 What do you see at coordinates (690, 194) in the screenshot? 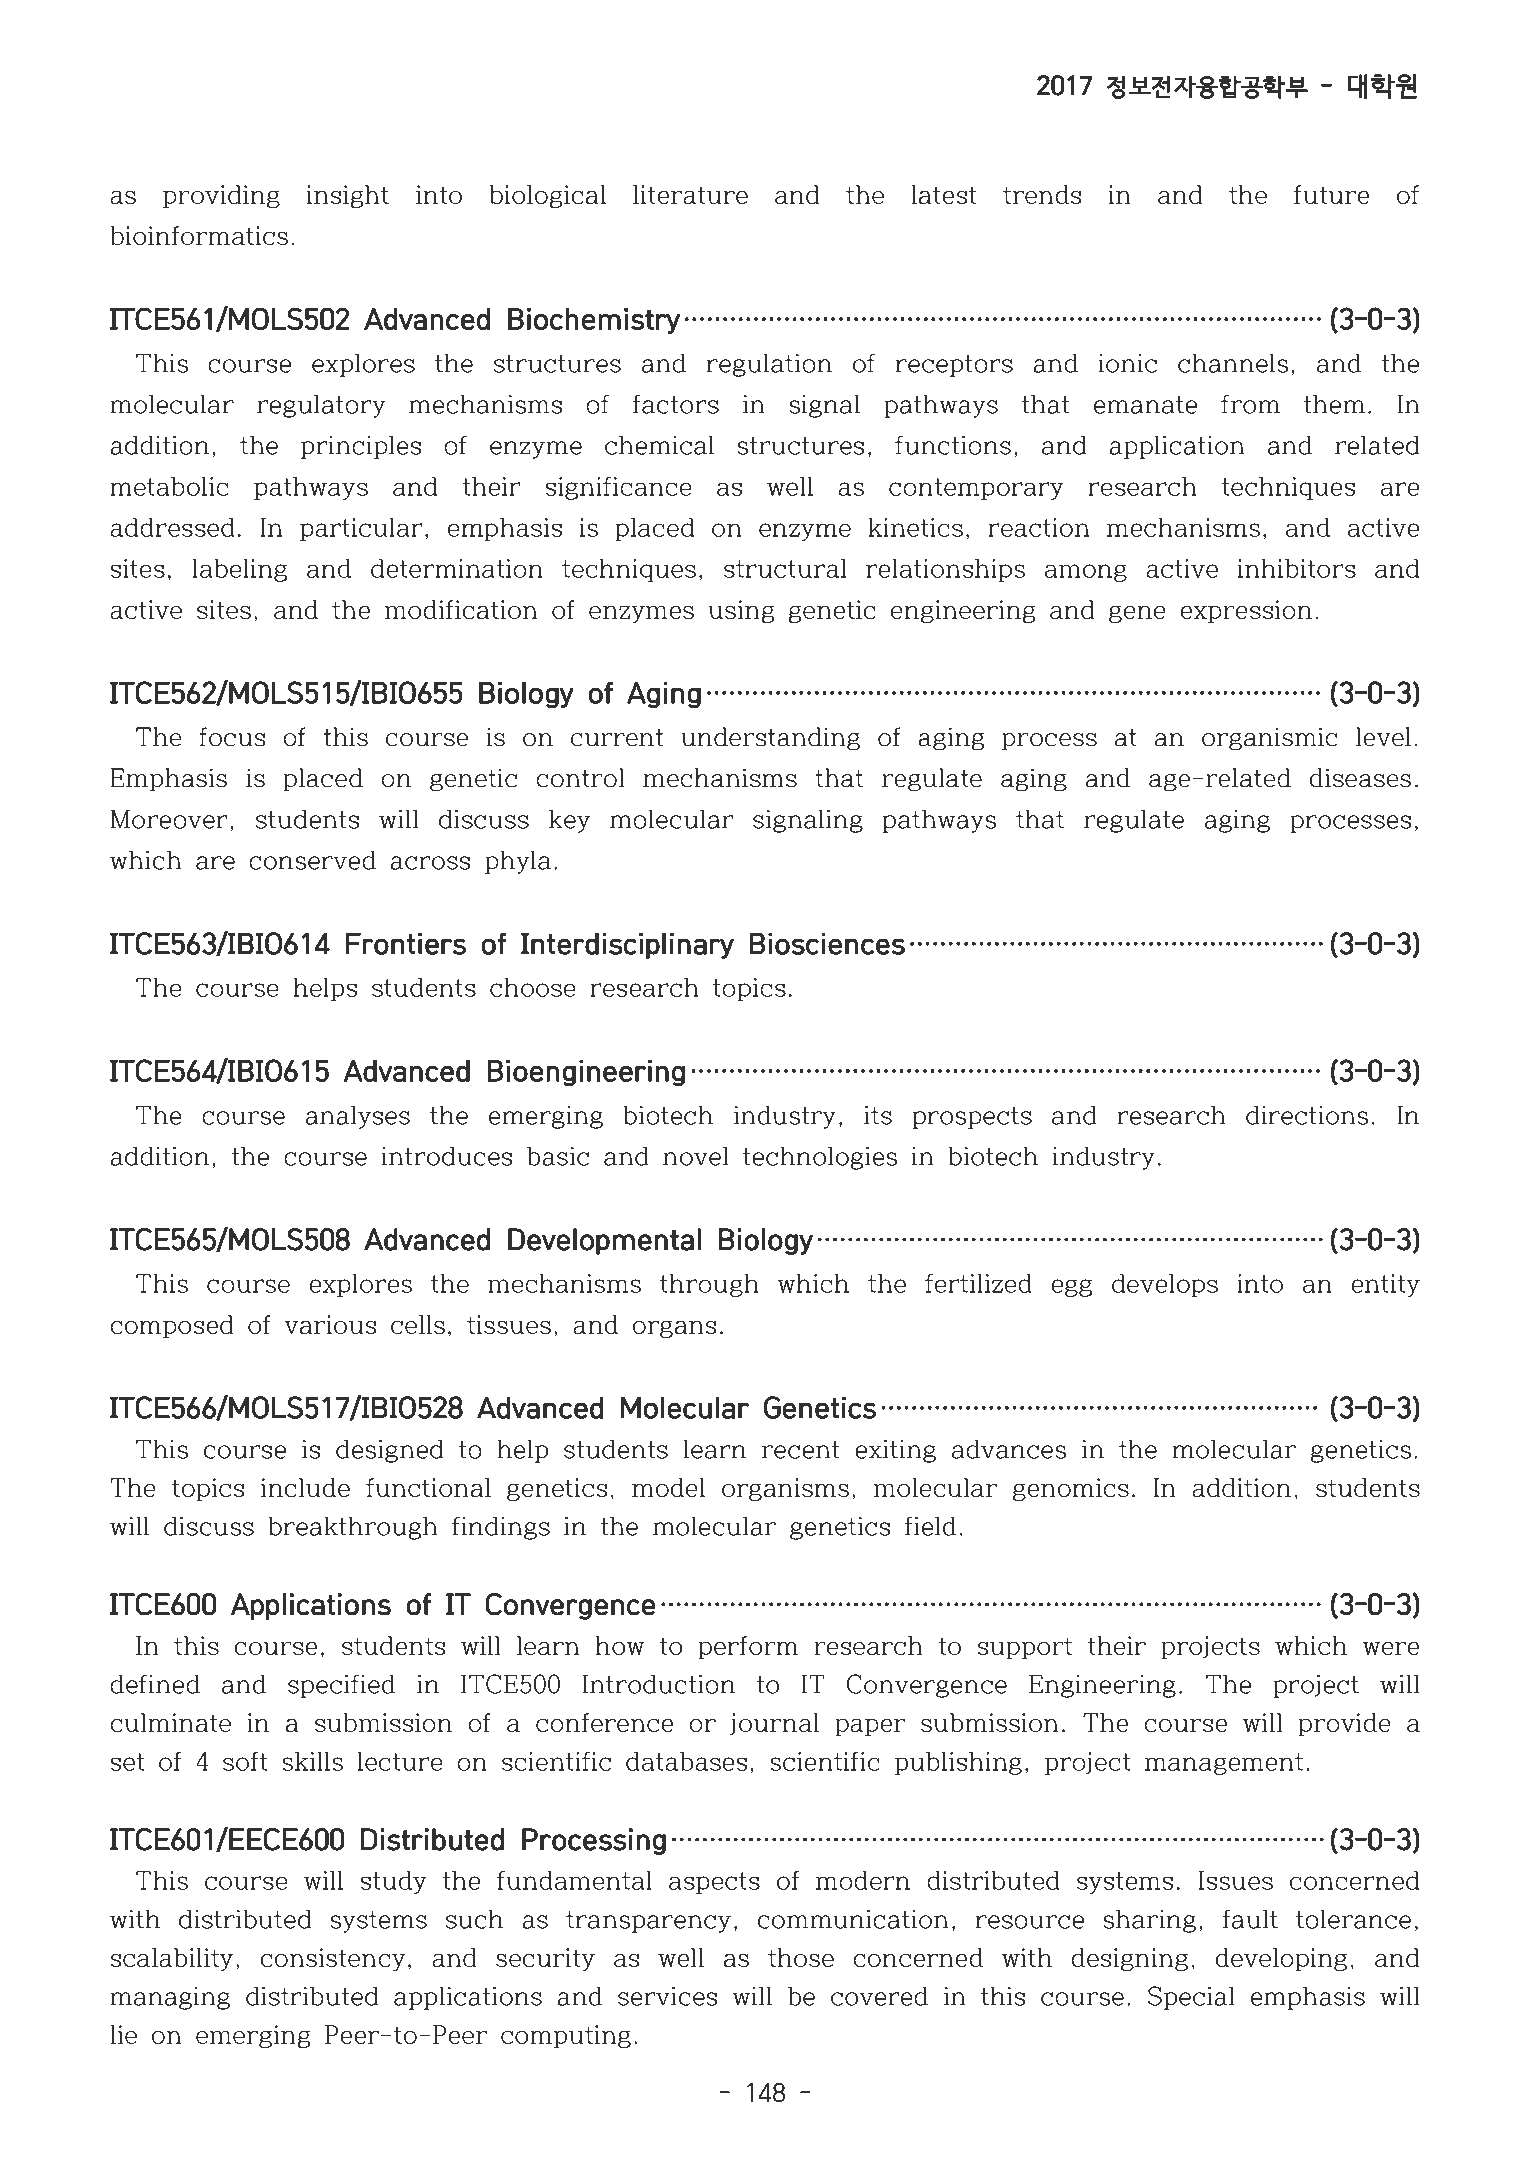
I see `literature` at bounding box center [690, 194].
